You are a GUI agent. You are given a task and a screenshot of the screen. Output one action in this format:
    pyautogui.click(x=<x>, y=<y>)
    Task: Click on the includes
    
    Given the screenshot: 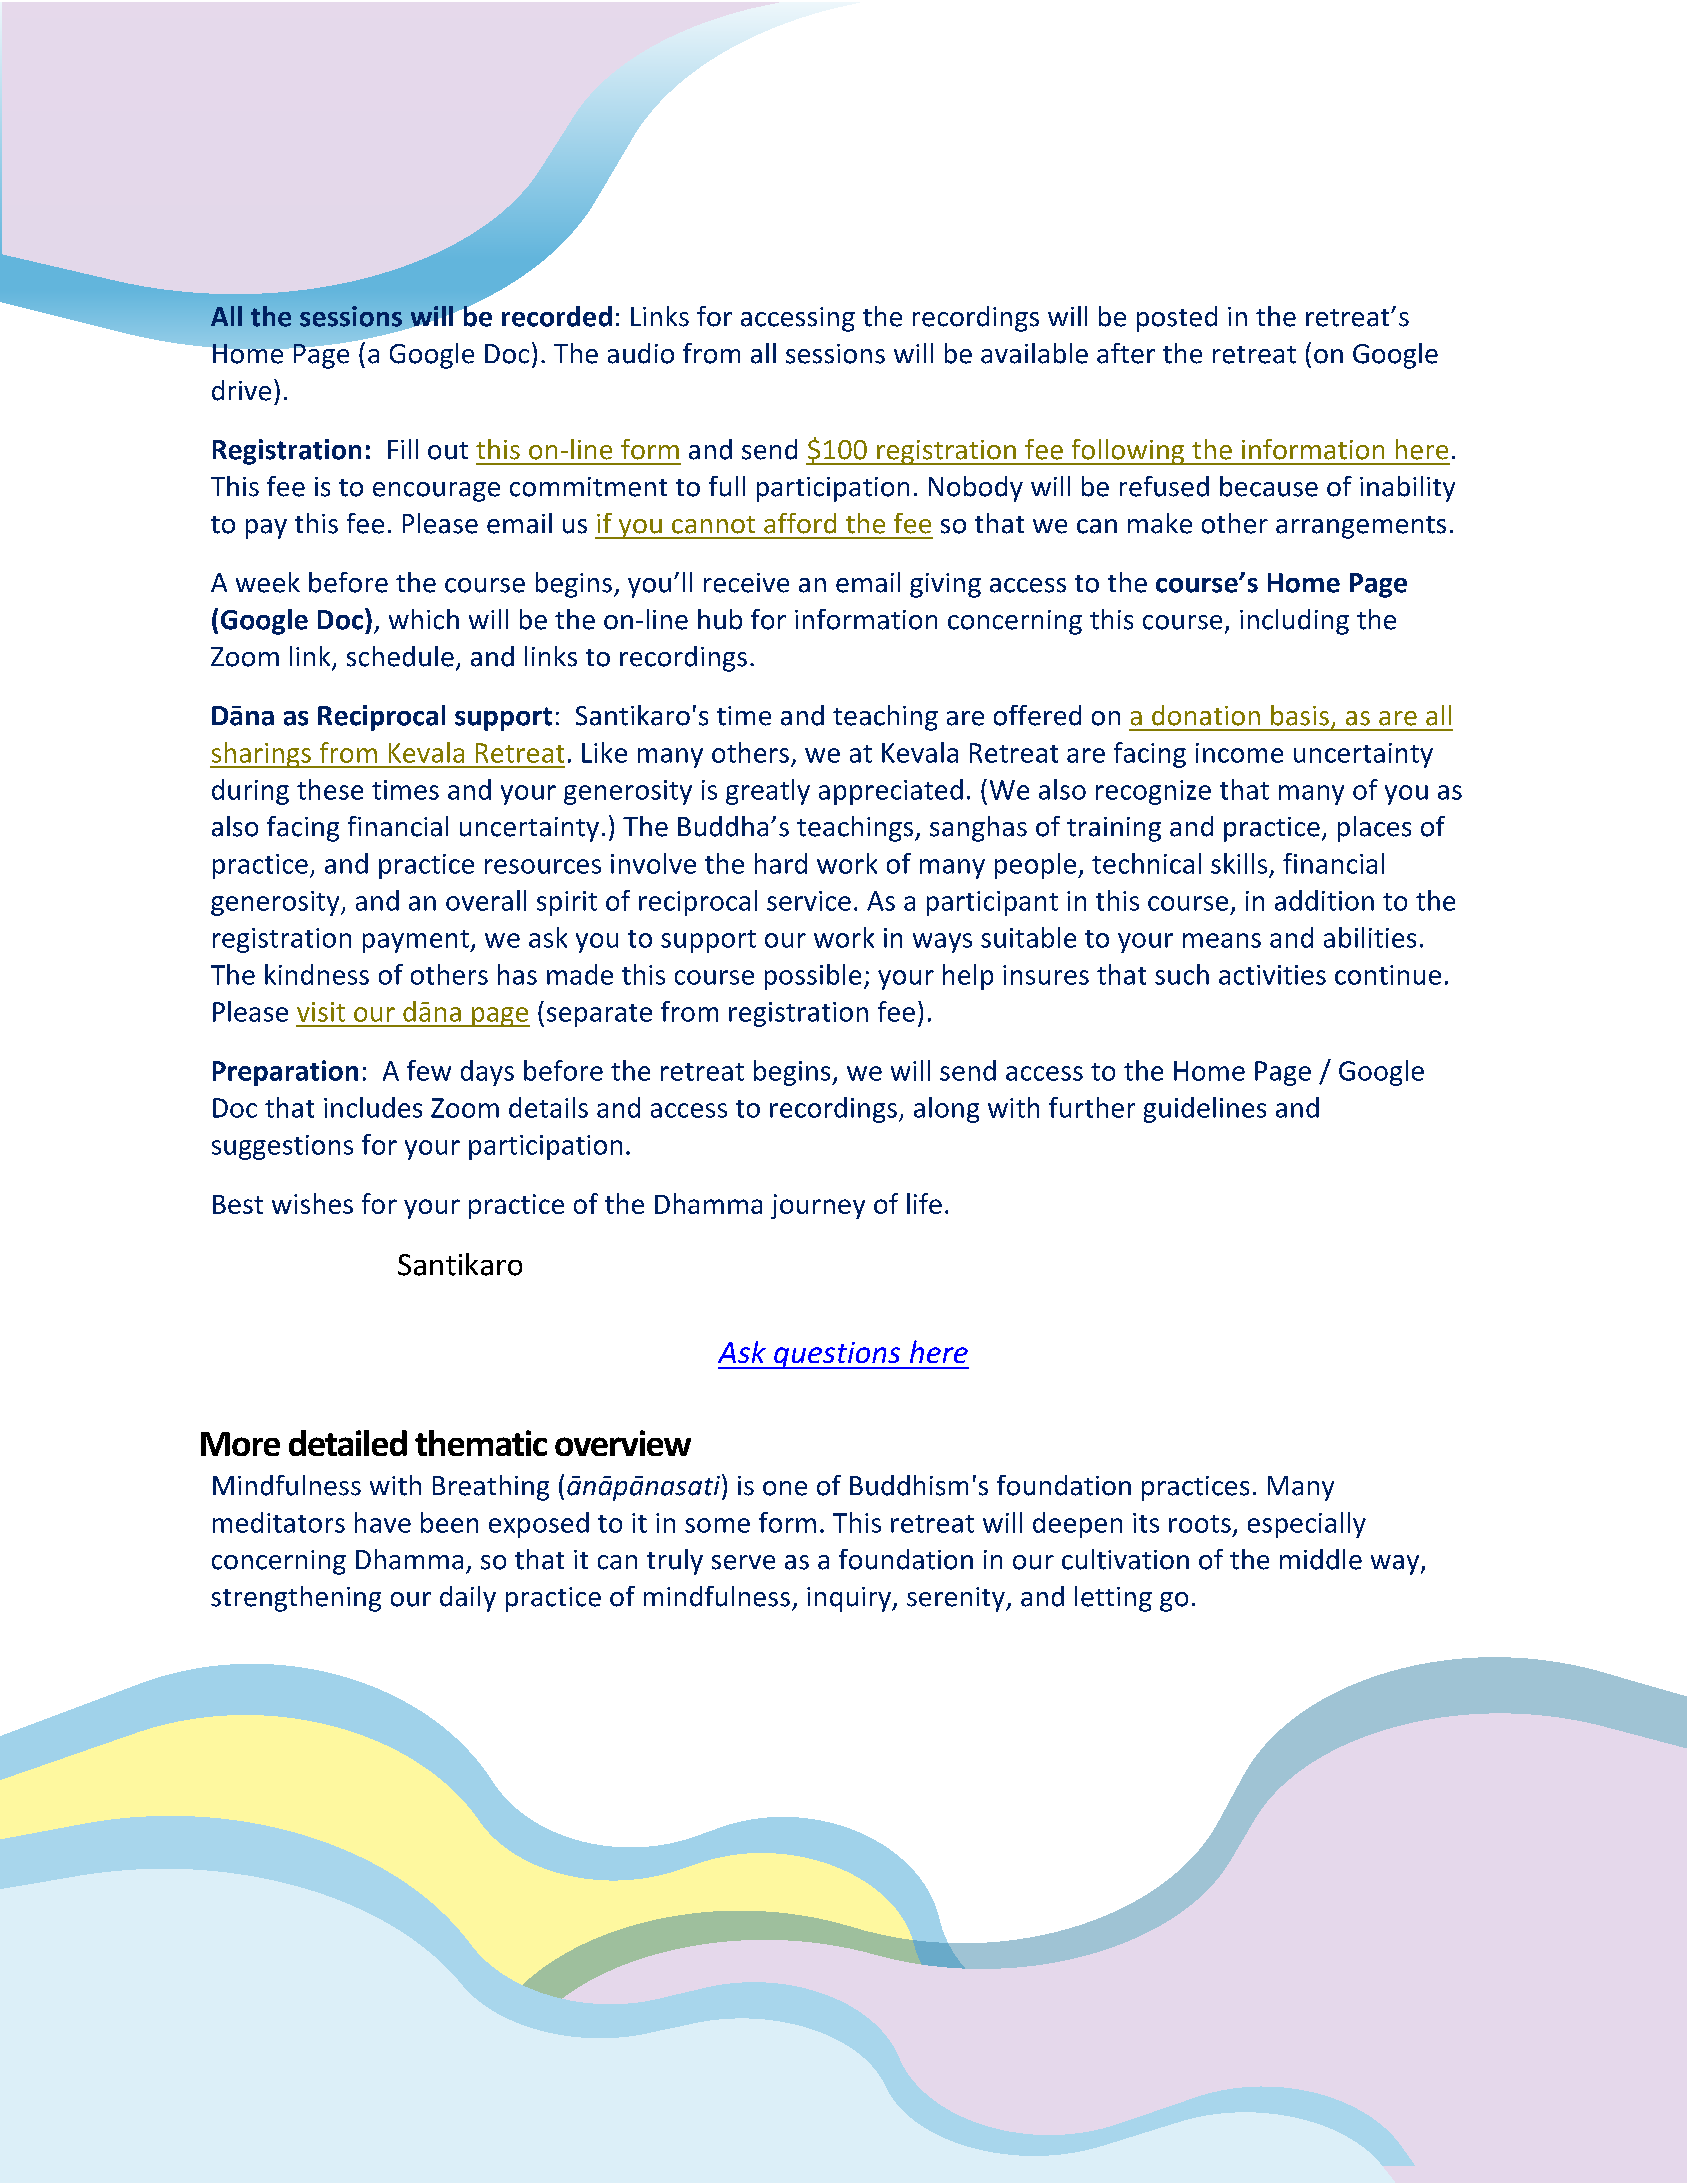 What is the action you would take?
    pyautogui.click(x=373, y=1107)
